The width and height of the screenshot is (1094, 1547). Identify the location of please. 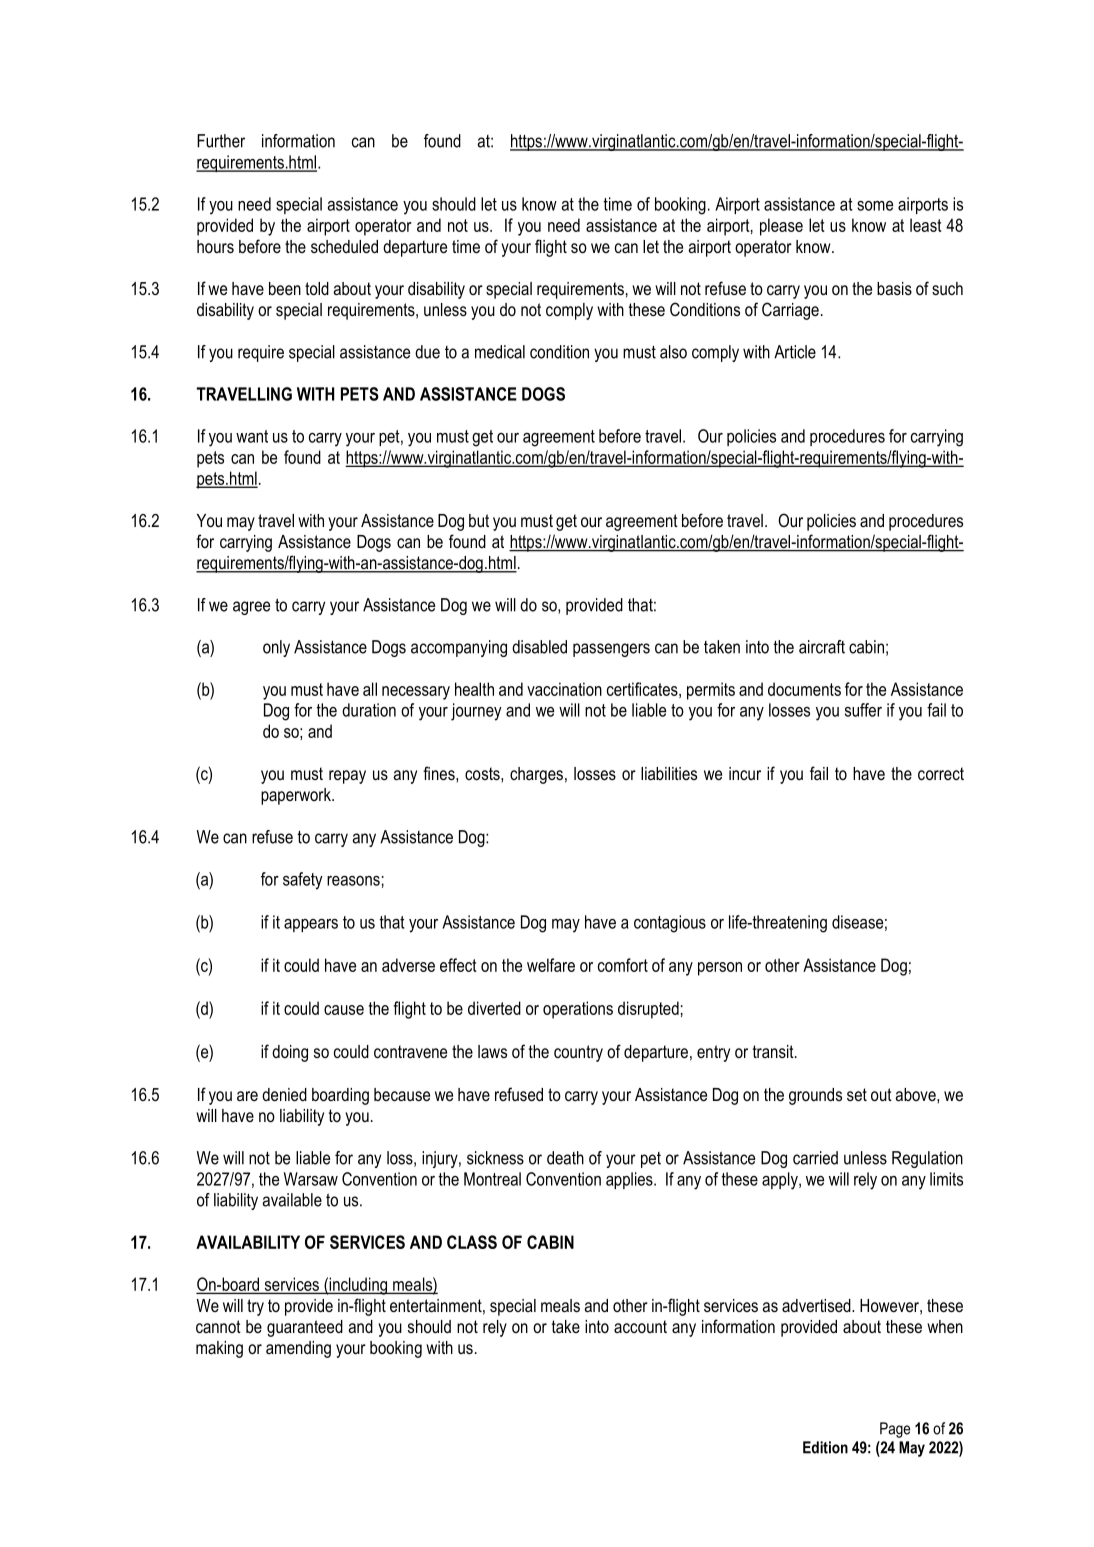
(781, 227).
